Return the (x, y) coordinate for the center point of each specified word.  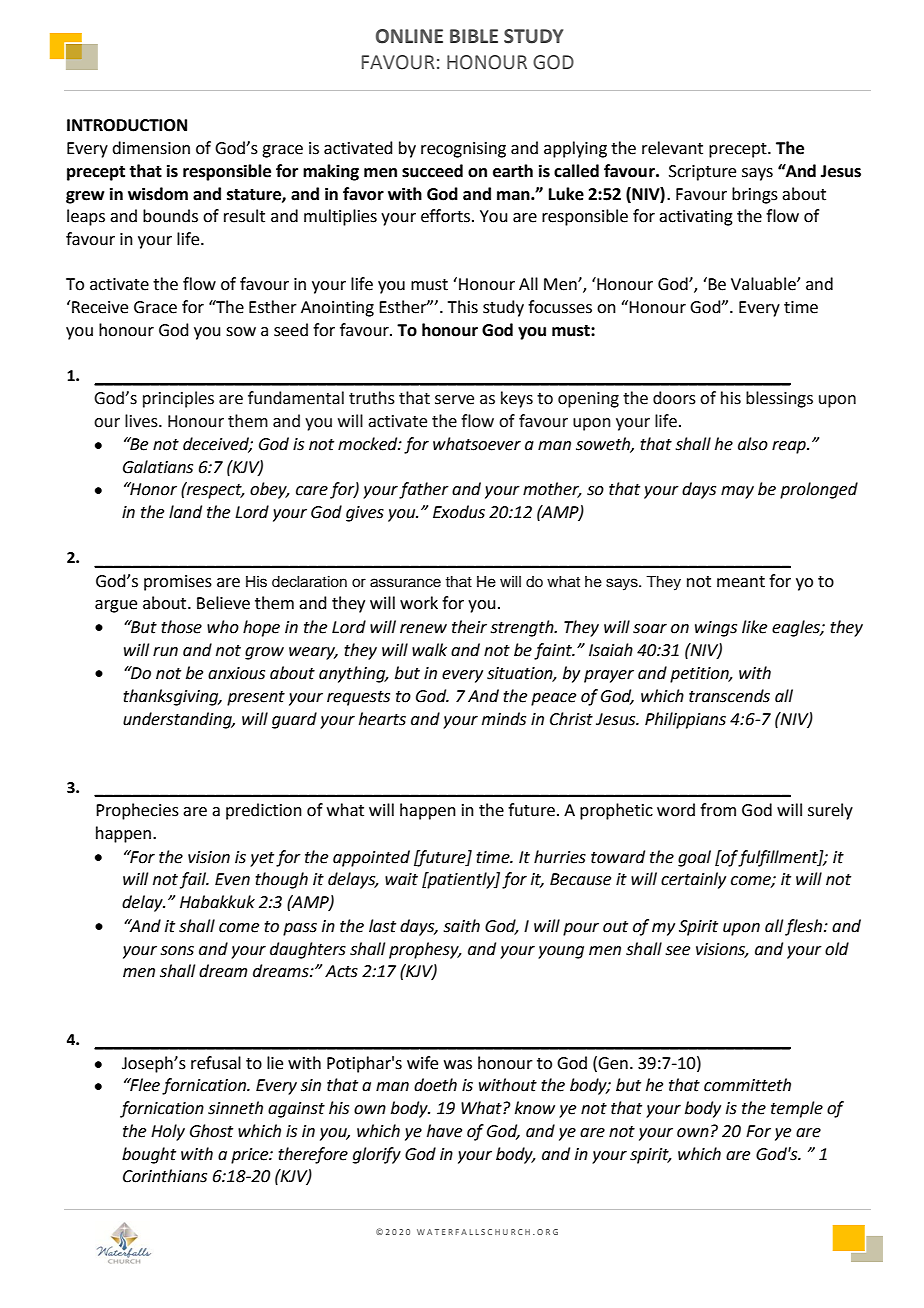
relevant (672, 148)
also (753, 444)
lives (142, 421)
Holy (168, 1132)
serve (454, 400)
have (444, 1131)
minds (504, 719)
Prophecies (137, 811)
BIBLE (474, 36)
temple (797, 1109)
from (718, 810)
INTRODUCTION (127, 125)
